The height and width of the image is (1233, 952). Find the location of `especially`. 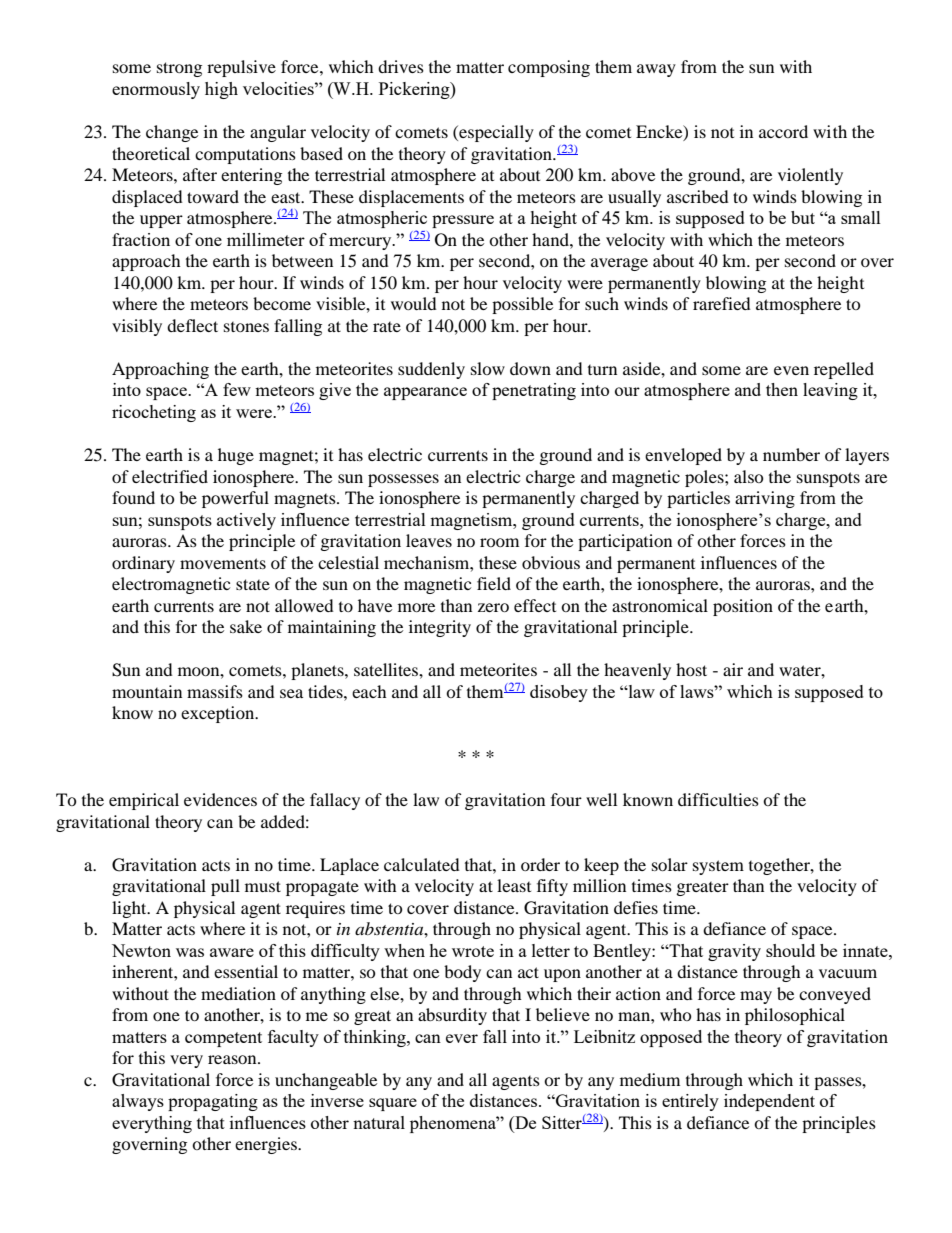

especially is located at coordinates (495, 133).
